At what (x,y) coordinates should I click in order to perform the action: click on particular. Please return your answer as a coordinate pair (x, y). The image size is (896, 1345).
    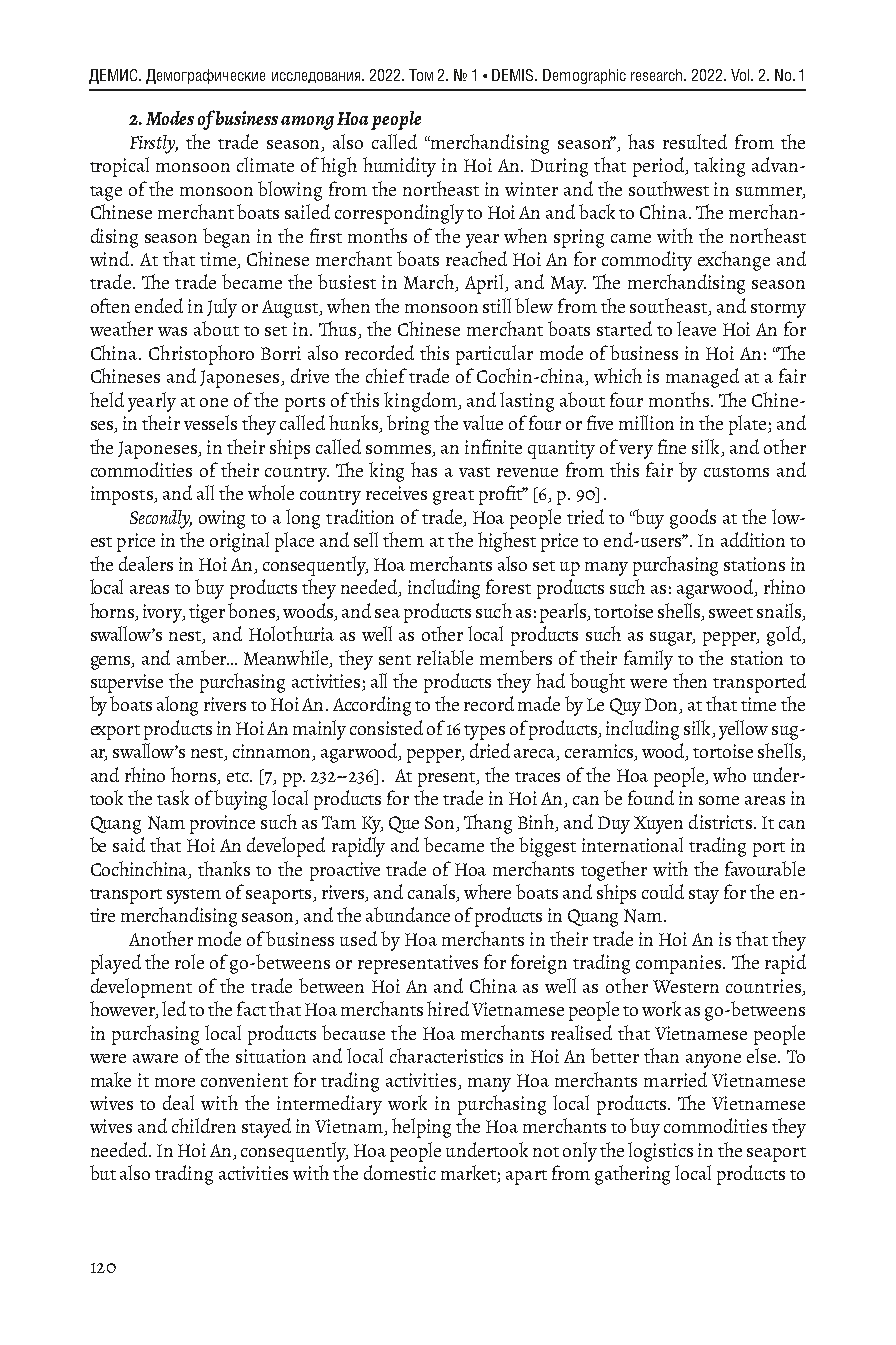
    Looking at the image, I should click on (494, 355).
